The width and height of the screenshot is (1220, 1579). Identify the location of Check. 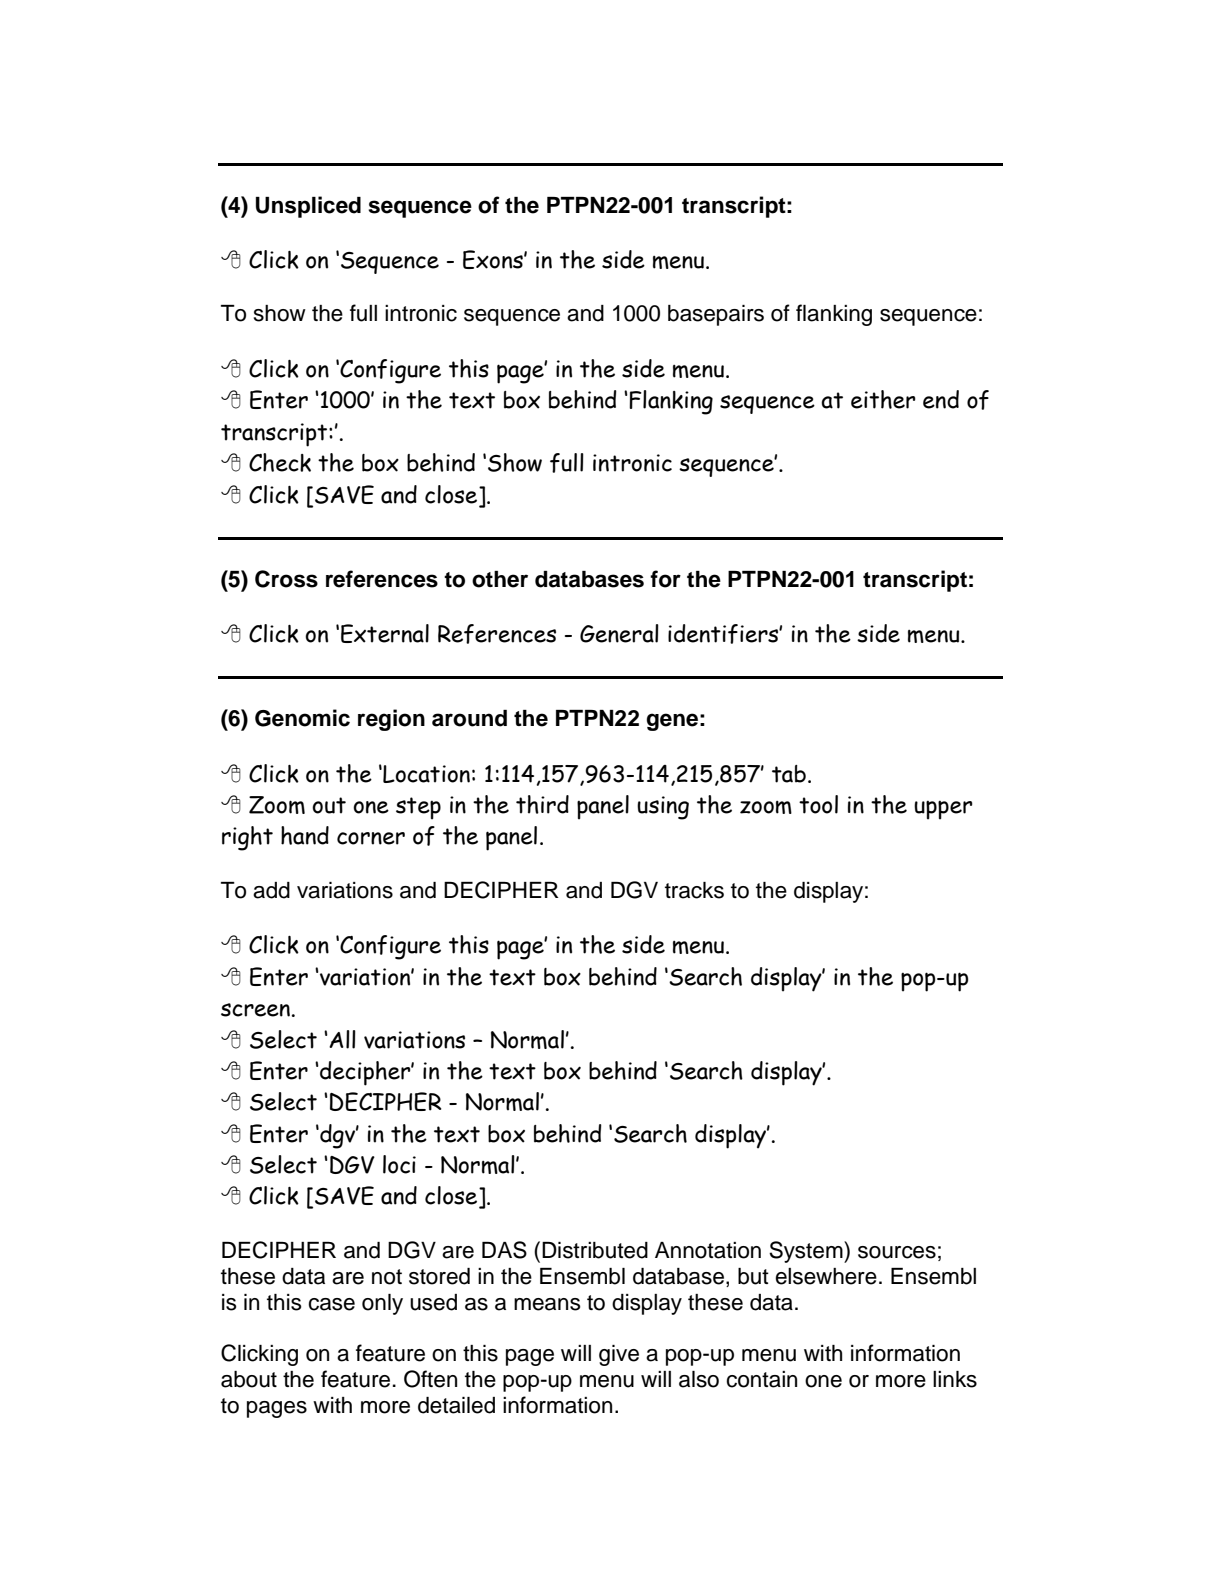
(280, 462).
